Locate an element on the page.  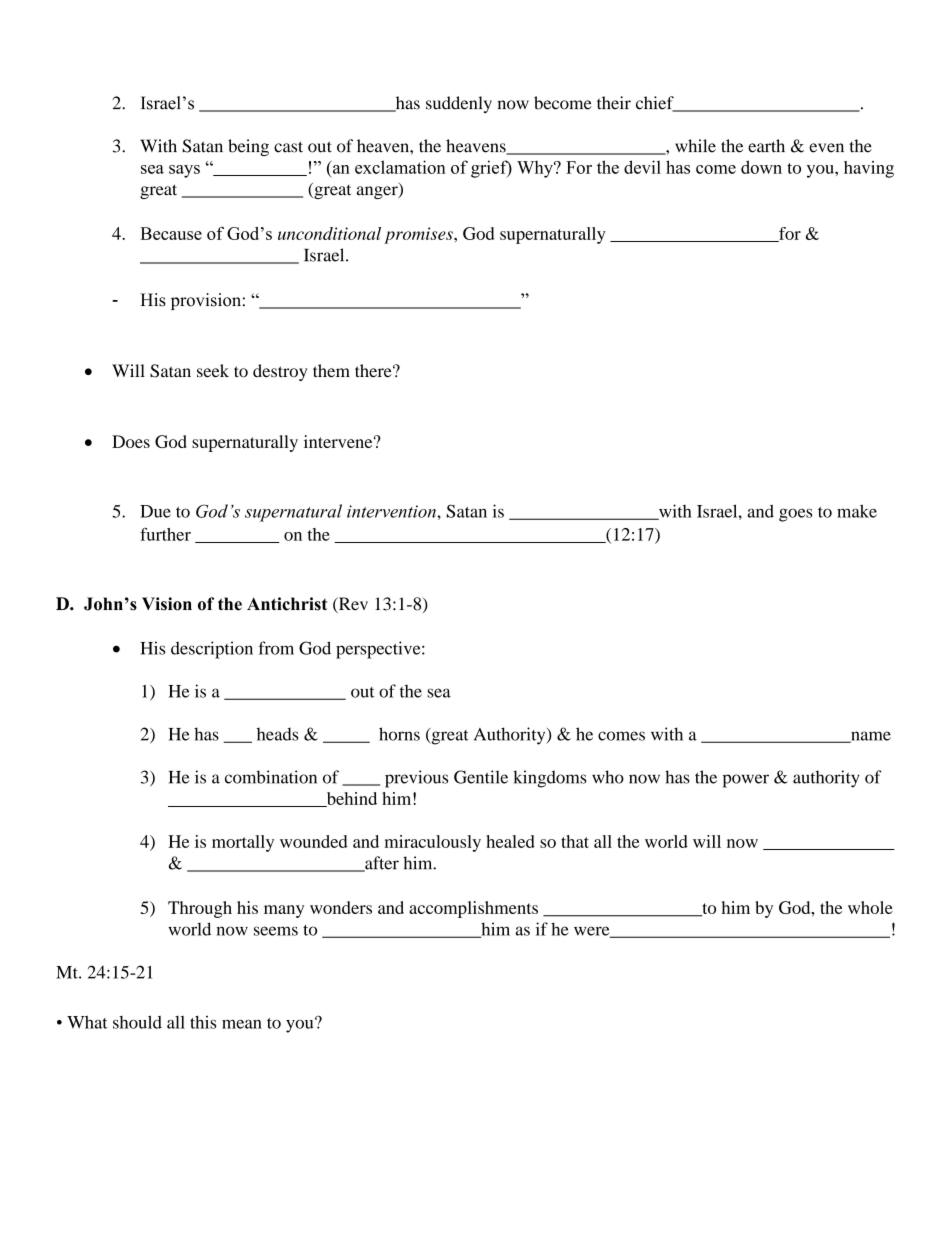
Does is located at coordinates (131, 441).
